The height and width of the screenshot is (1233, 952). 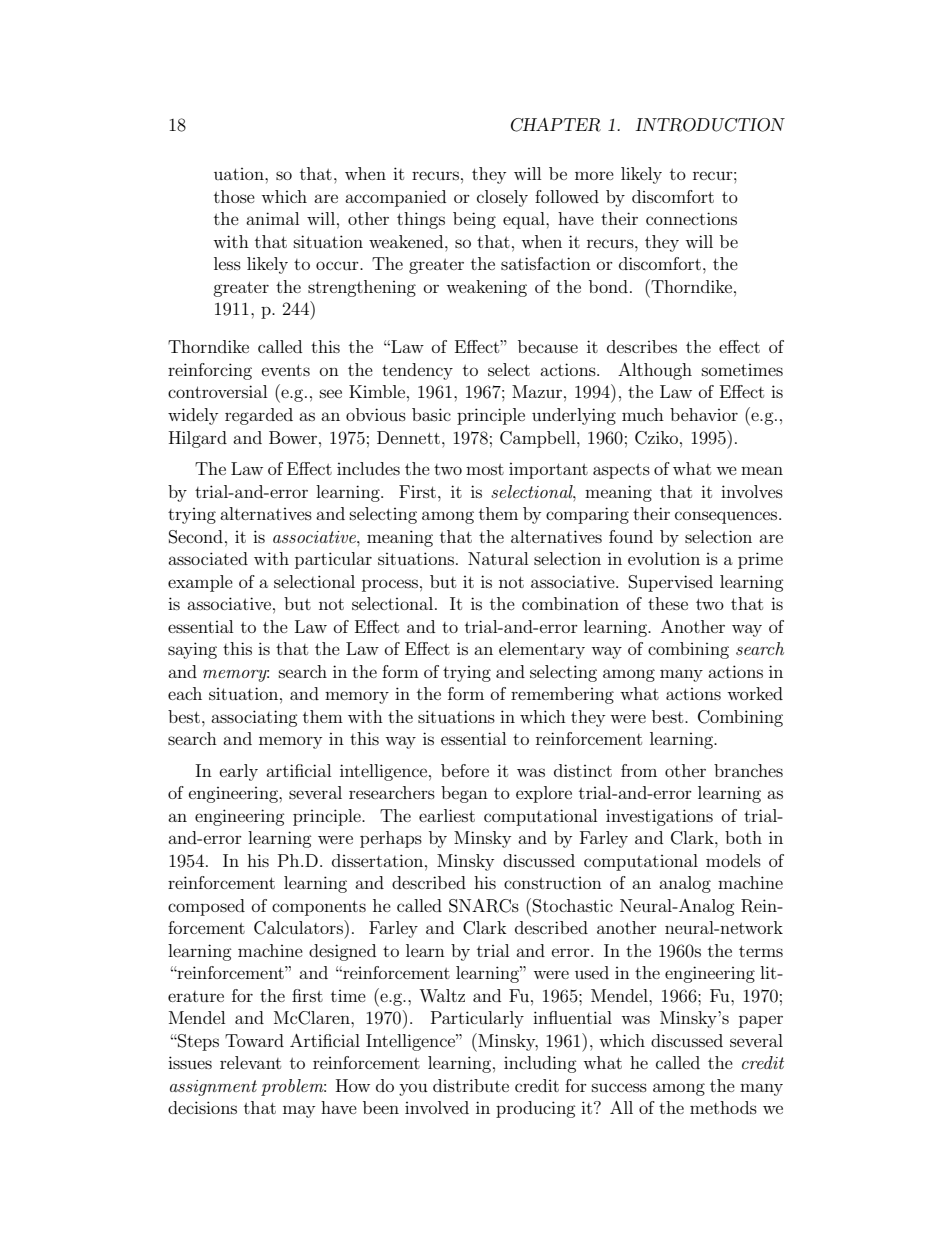 What do you see at coordinates (710, 125) in the screenshot?
I see `INTRODUCTION` at bounding box center [710, 125].
